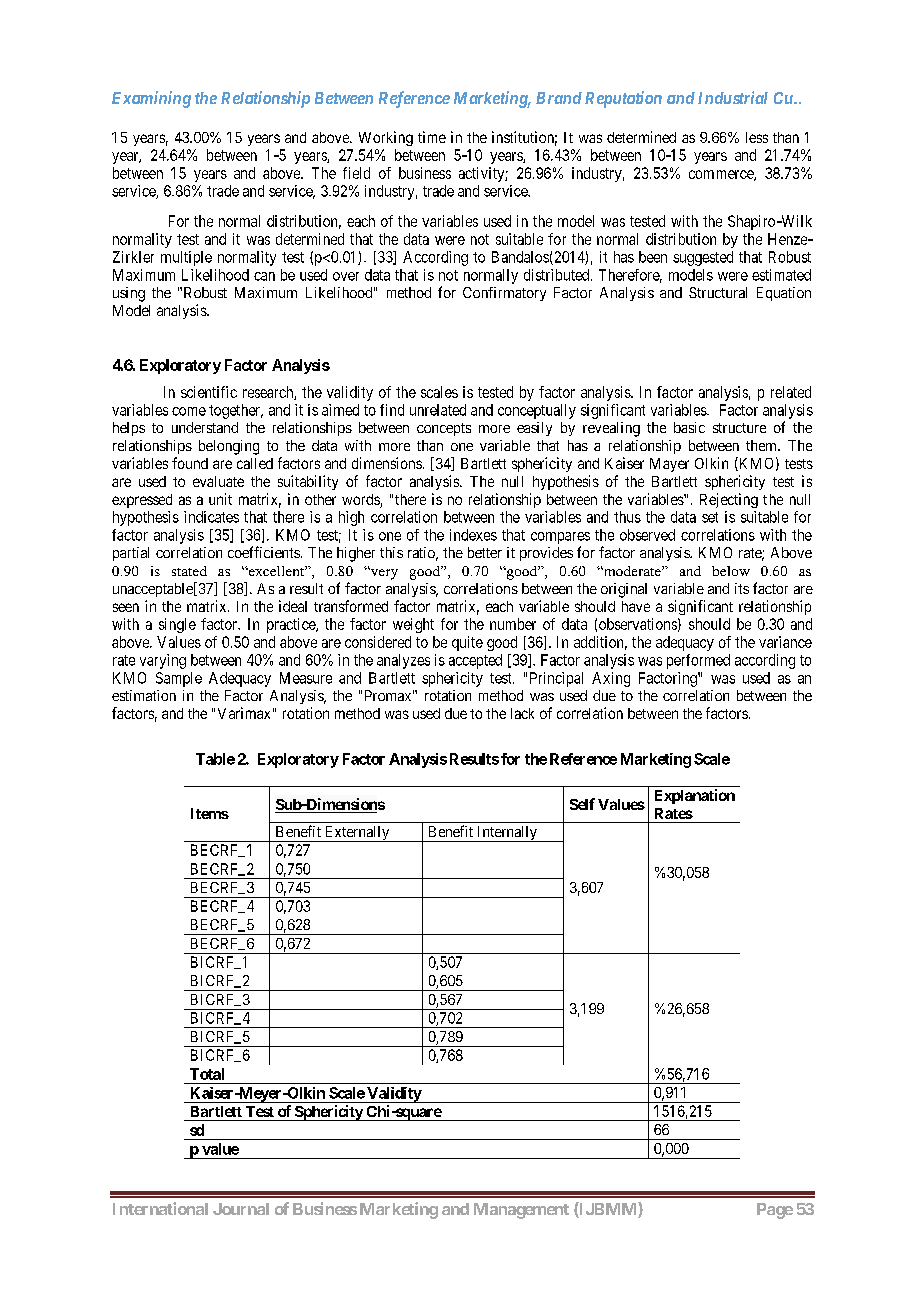 The image size is (924, 1307). What do you see at coordinates (521, 1211) in the page?
I see `Management` at bounding box center [521, 1211].
